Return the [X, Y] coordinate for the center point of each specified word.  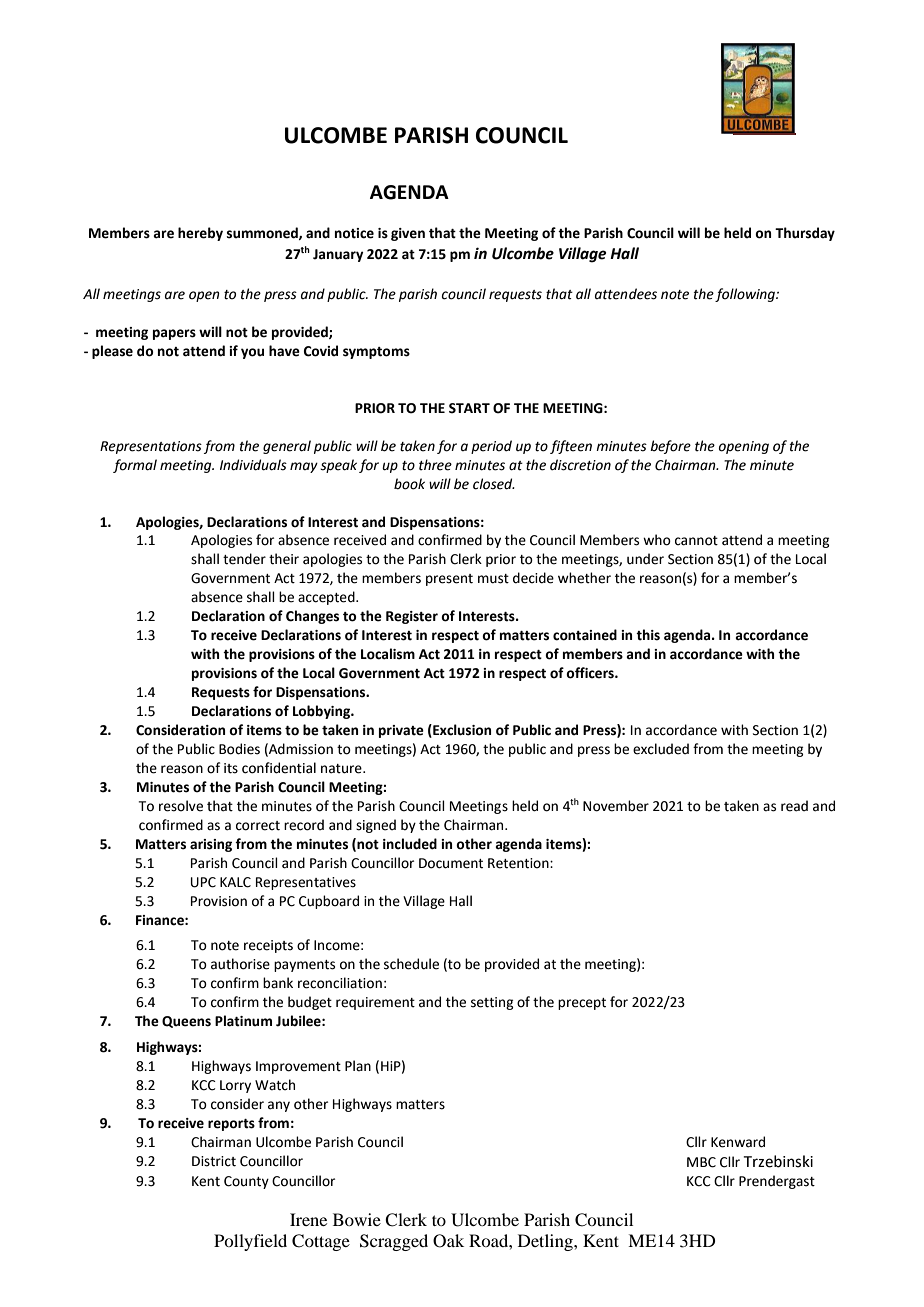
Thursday [805, 234]
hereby [200, 234]
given [408, 234]
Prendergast [777, 1182]
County [246, 1182]
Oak [448, 1241]
